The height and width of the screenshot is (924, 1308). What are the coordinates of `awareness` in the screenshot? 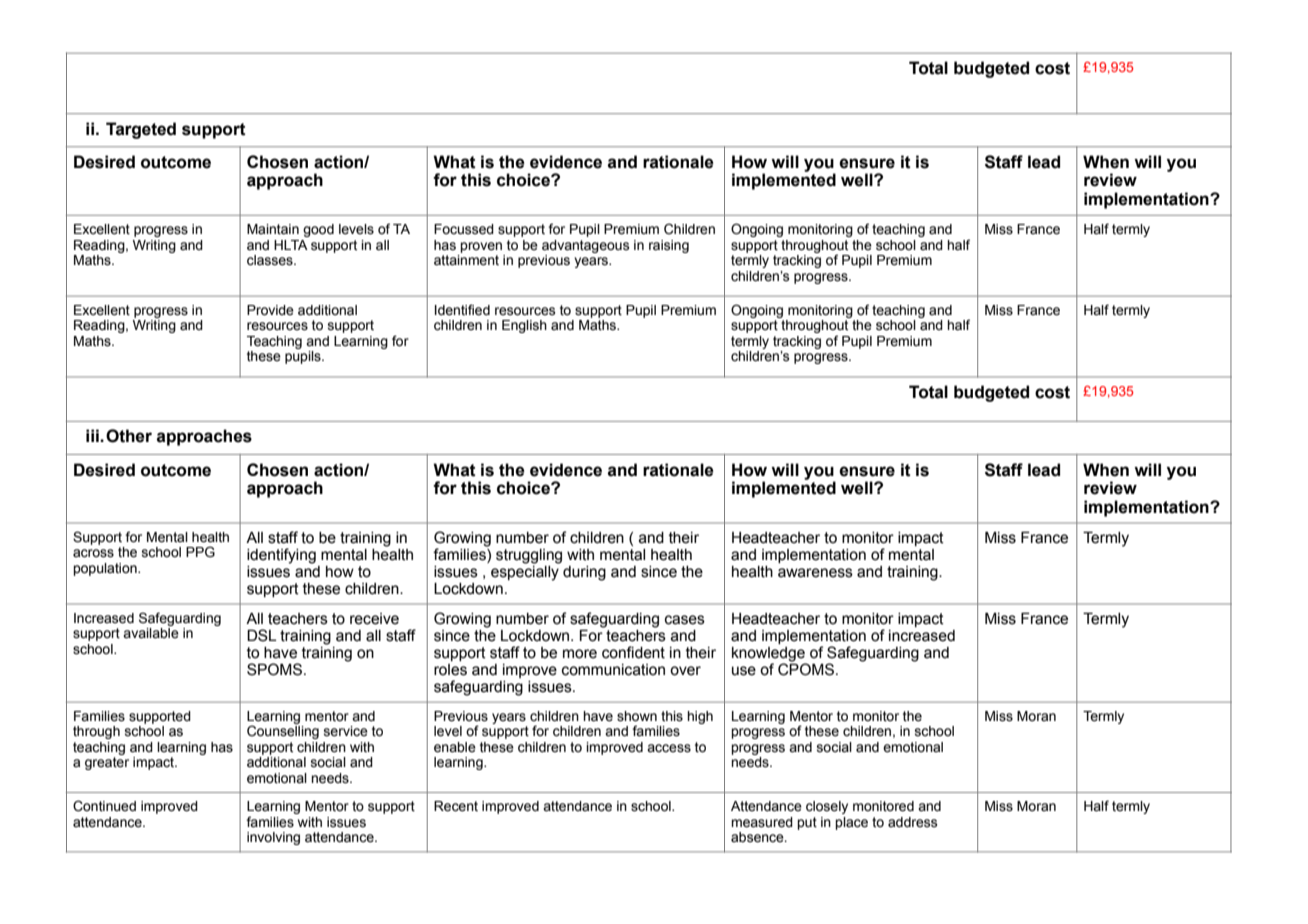 It's located at (815, 573).
